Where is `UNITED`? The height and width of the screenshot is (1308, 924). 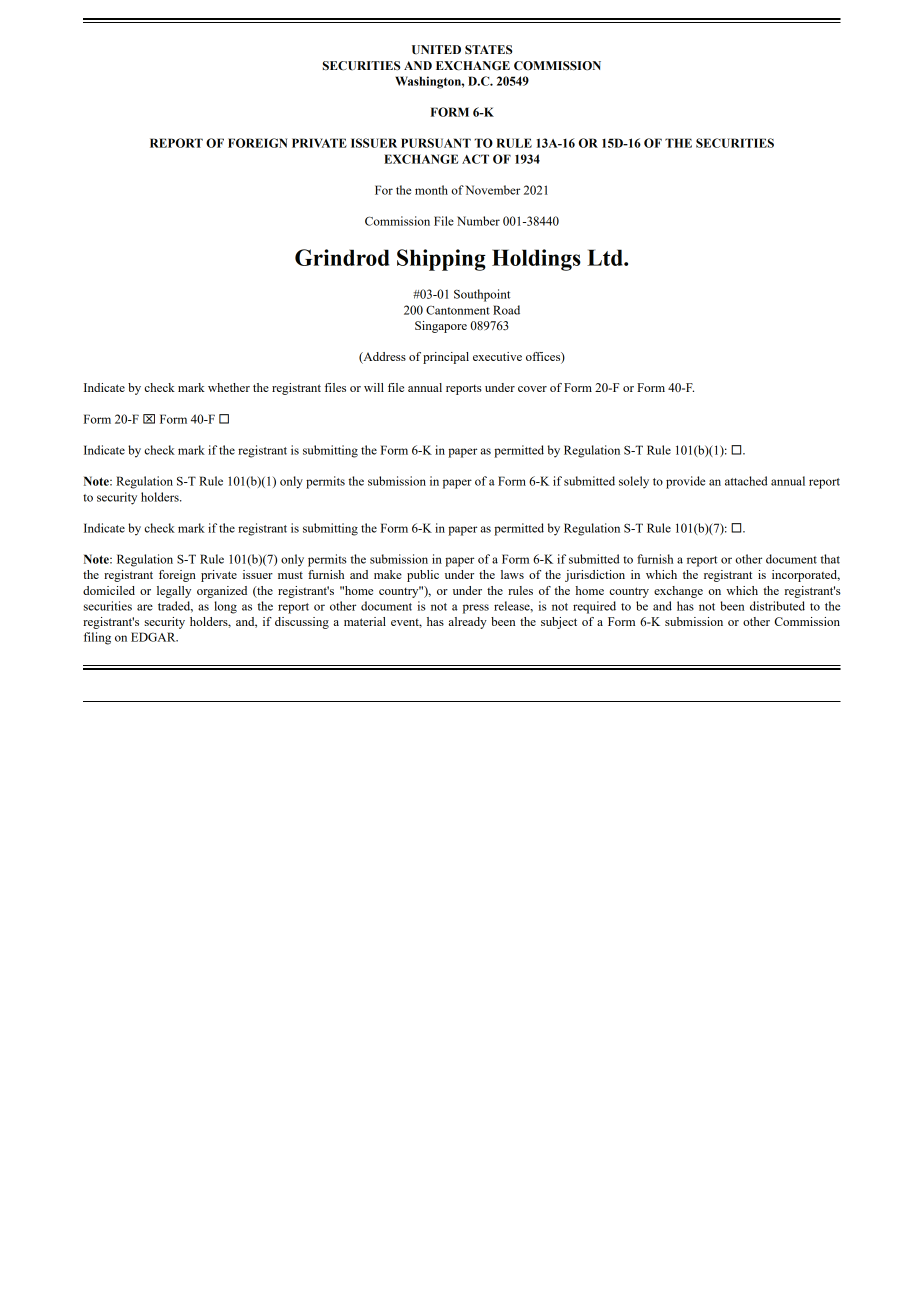 UNITED is located at coordinates (436, 50).
